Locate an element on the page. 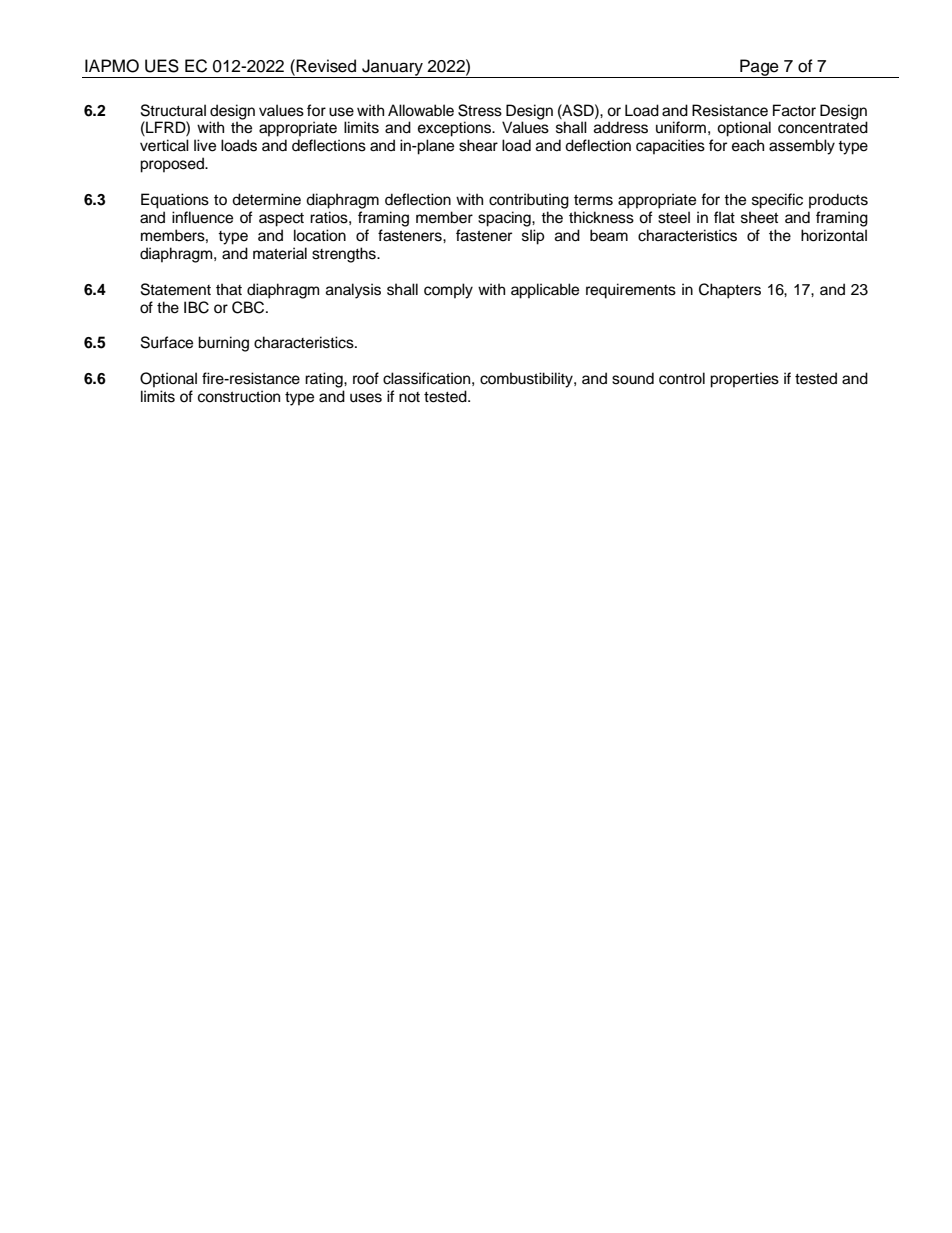 The height and width of the page is (1233, 952). aspect is located at coordinates (281, 220).
